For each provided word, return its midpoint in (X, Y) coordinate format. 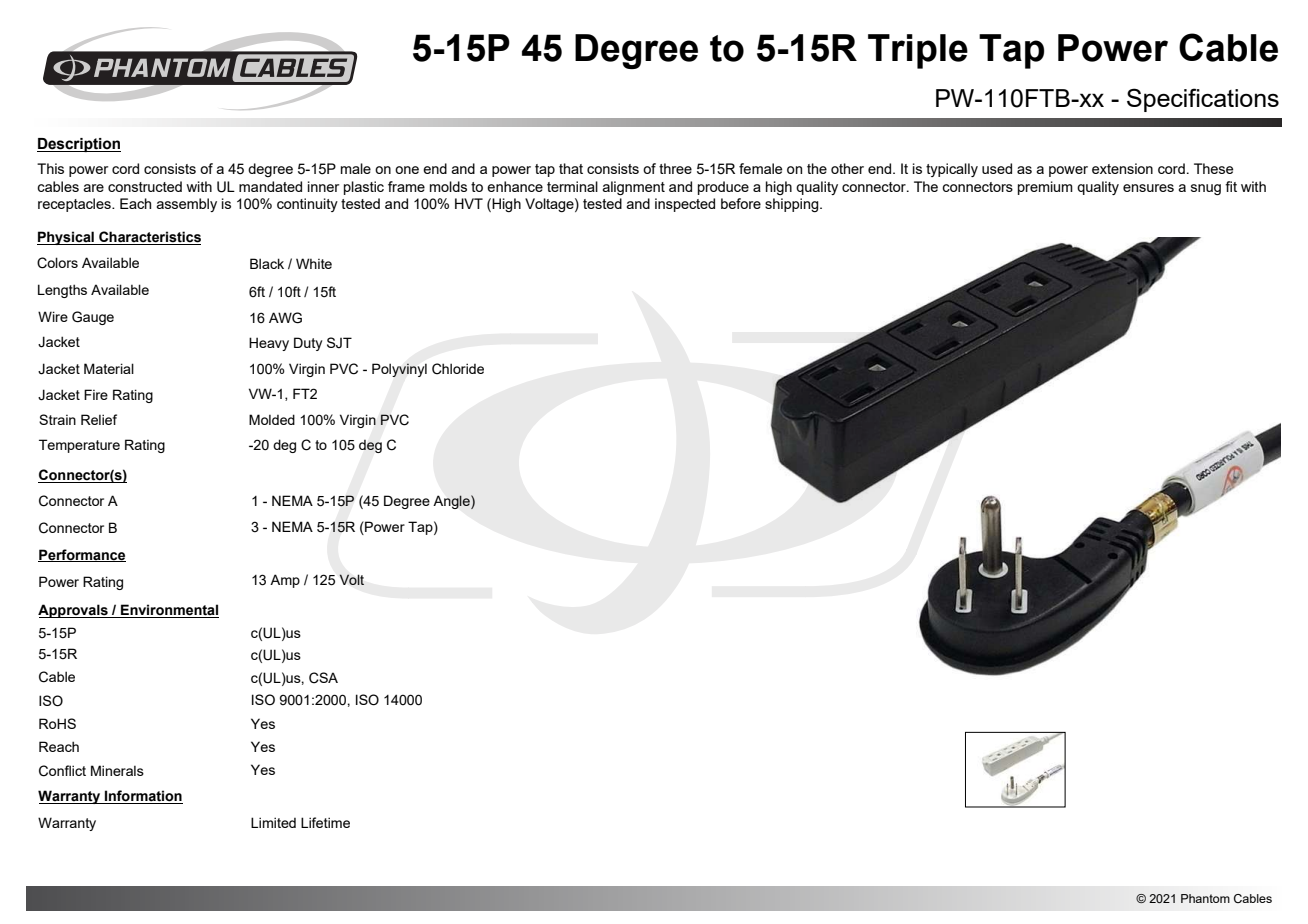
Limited (273, 822)
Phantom (1205, 898)
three (675, 168)
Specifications (1203, 100)
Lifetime (325, 822)
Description (79, 145)
